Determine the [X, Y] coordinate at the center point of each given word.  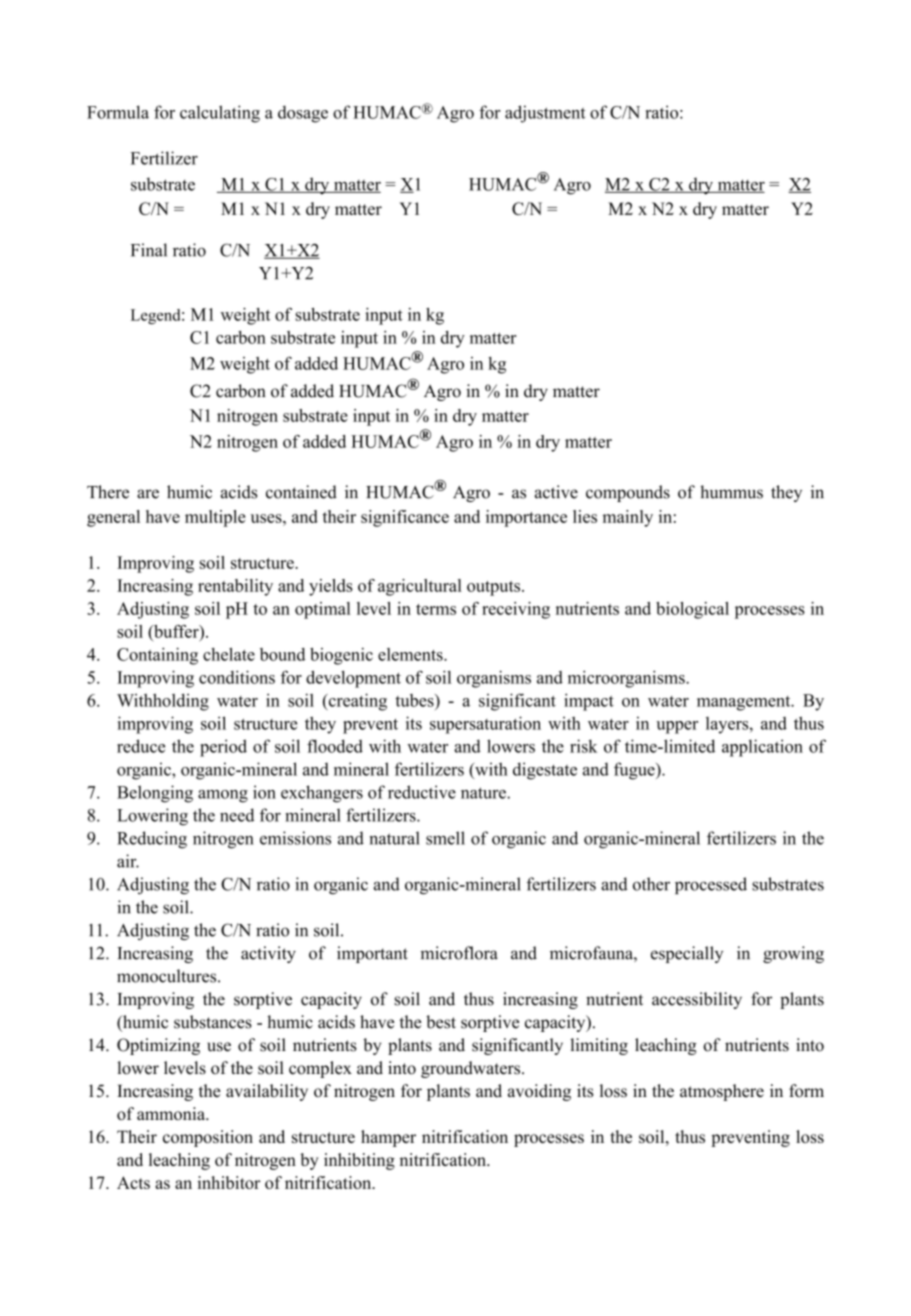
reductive [422, 792]
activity [268, 954]
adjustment [545, 114]
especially [687, 954]
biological [692, 610]
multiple [215, 518]
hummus [731, 492]
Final [149, 250]
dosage [303, 114]
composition [208, 1138]
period [223, 748]
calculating [220, 114]
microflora [459, 953]
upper [677, 727]
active [556, 492]
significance [405, 518]
